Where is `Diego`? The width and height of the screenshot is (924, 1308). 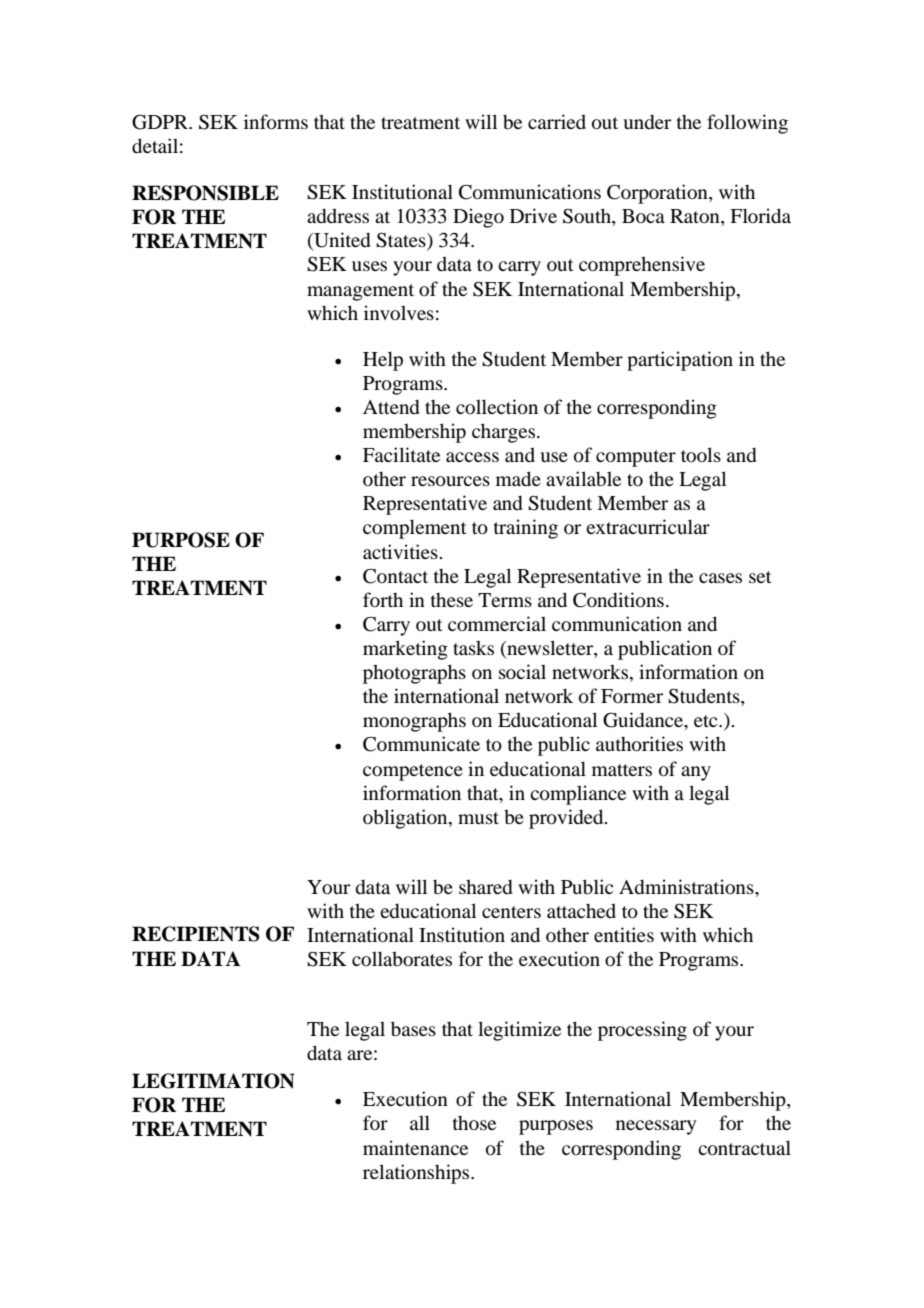 Diego is located at coordinates (478, 218).
